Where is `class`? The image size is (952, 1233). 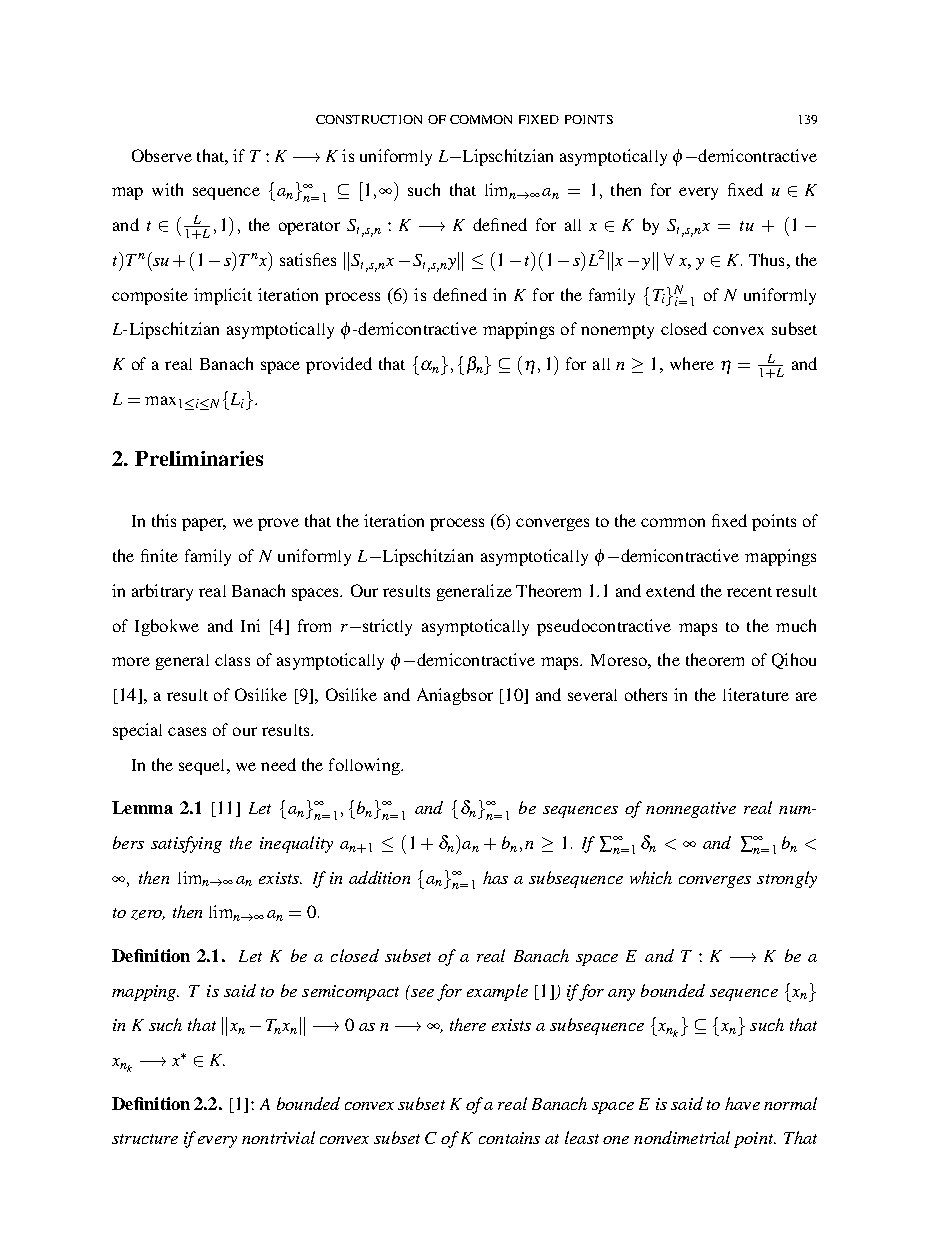 class is located at coordinates (232, 660).
